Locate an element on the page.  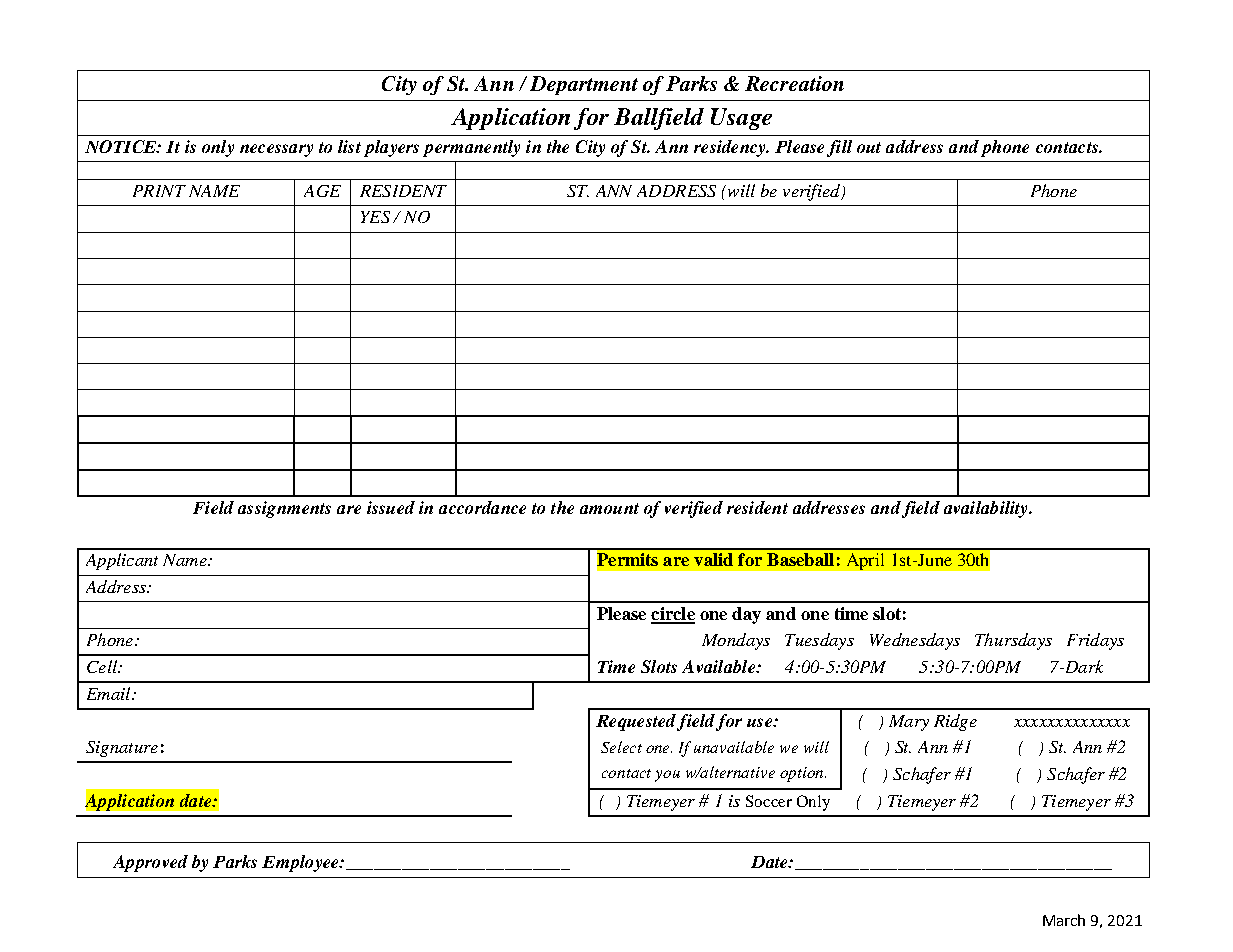
Department is located at coordinates (584, 85).
